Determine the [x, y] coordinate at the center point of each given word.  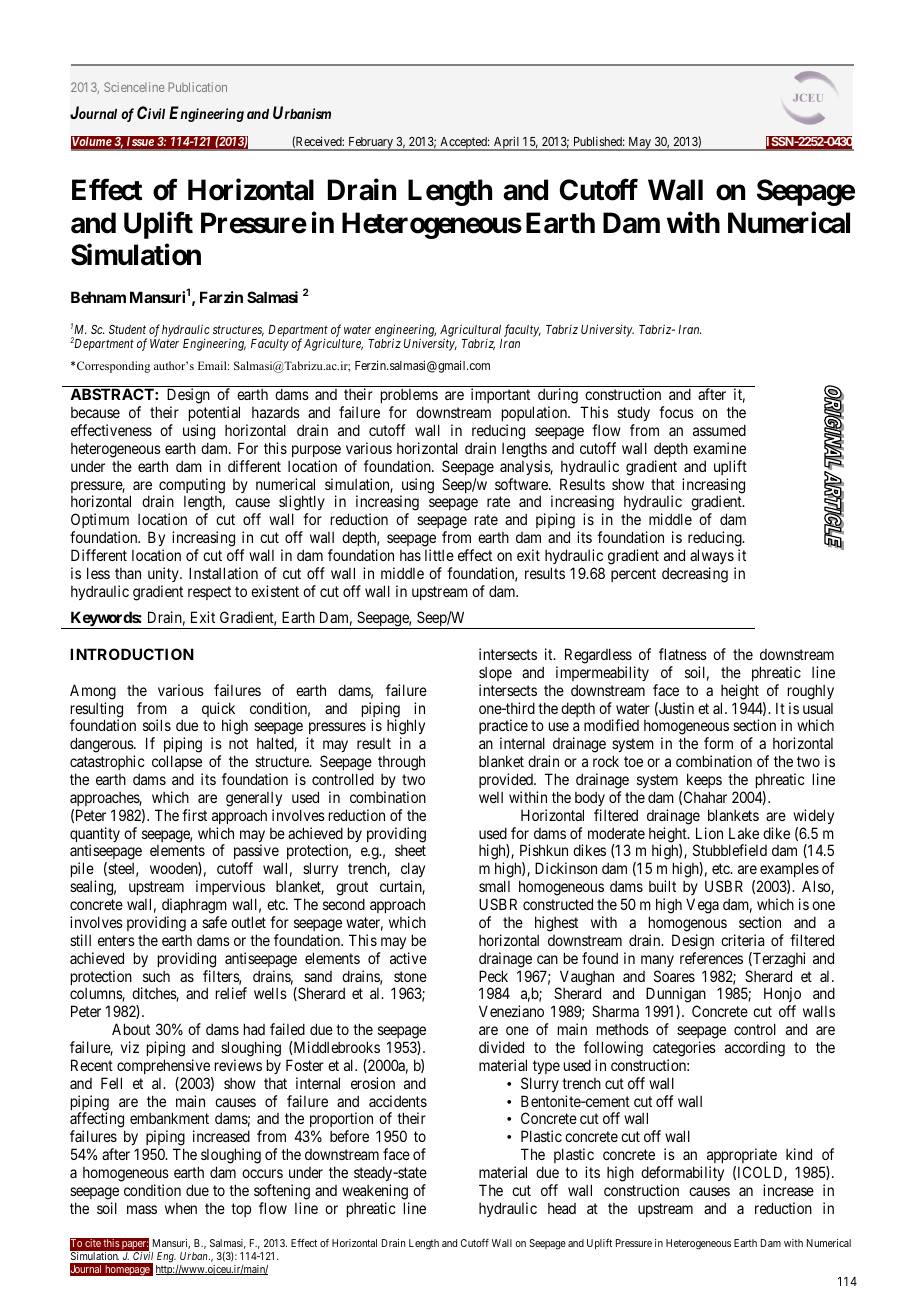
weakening [375, 1192]
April [507, 143]
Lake [744, 833]
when [181, 1208]
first [194, 815]
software [522, 484]
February [370, 144]
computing [192, 487]
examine [719, 448]
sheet [410, 850]
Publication [197, 87]
